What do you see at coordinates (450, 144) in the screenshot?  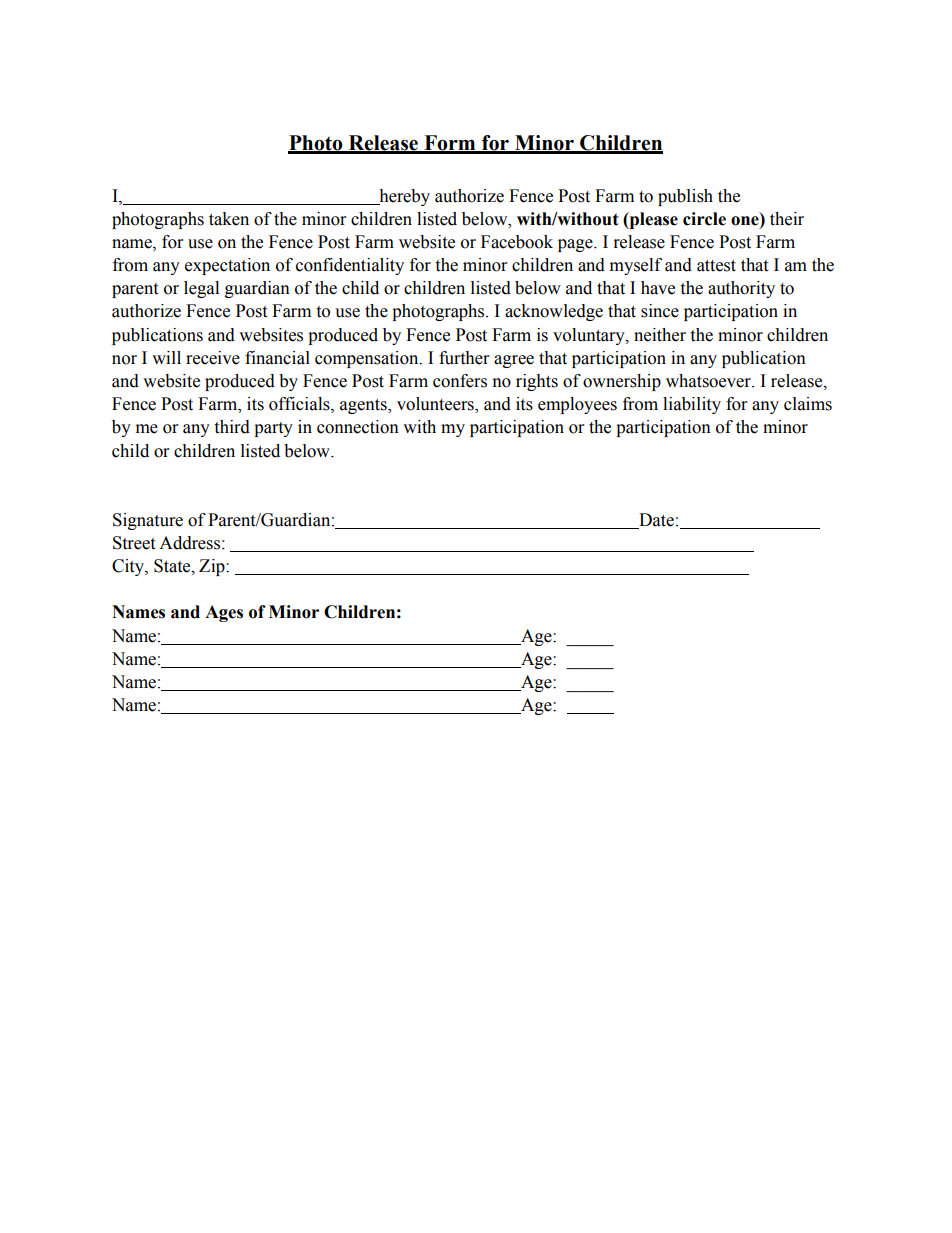 I see `Form` at bounding box center [450, 144].
